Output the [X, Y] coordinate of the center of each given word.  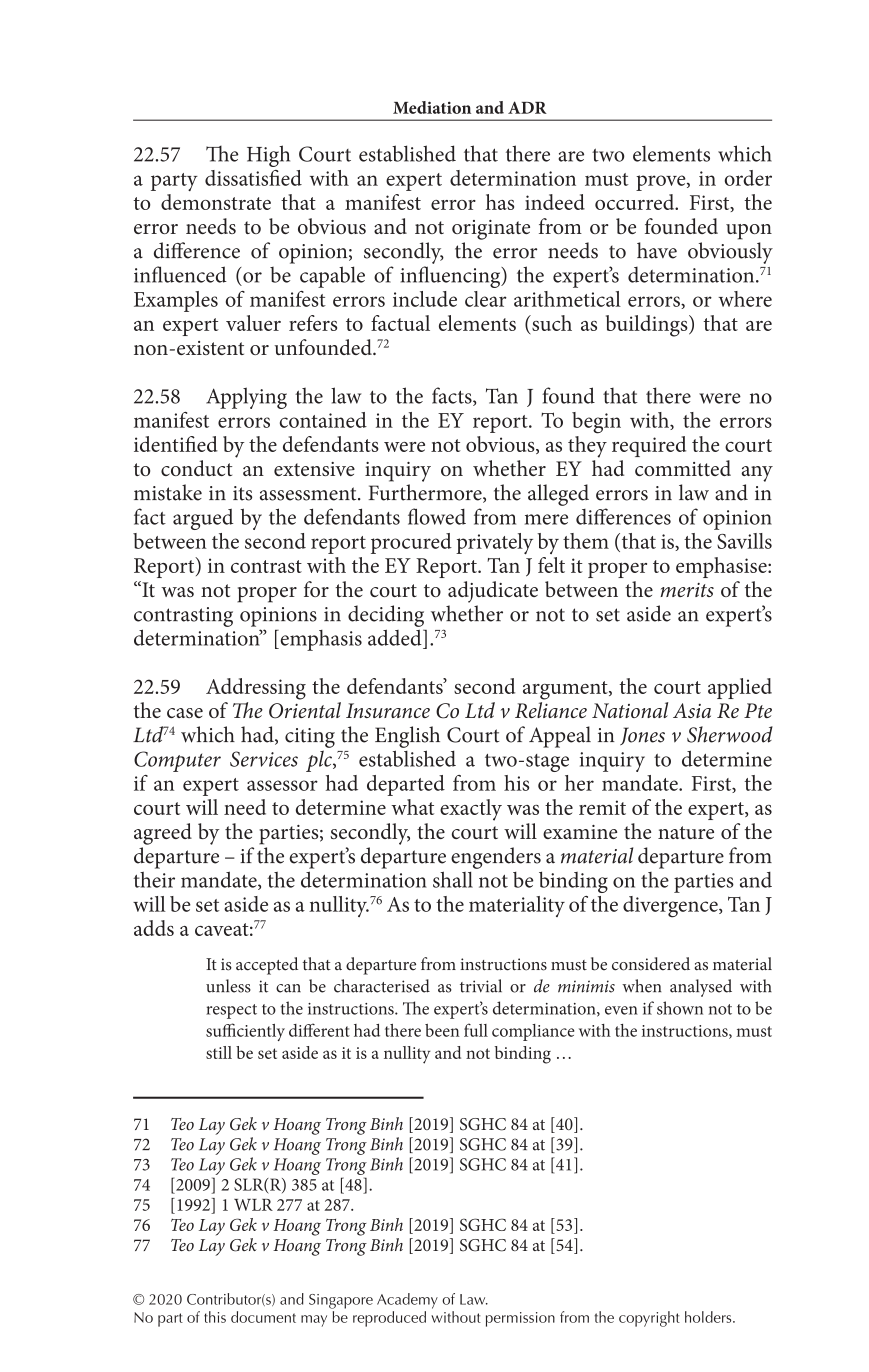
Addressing [256, 689]
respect [231, 1011]
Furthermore [426, 493]
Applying [246, 398]
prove [662, 183]
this [215, 1317]
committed [683, 468]
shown [680, 1008]
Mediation [432, 107]
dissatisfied [253, 178]
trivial [481, 986]
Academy [407, 1301]
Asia [692, 710]
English [407, 737]
